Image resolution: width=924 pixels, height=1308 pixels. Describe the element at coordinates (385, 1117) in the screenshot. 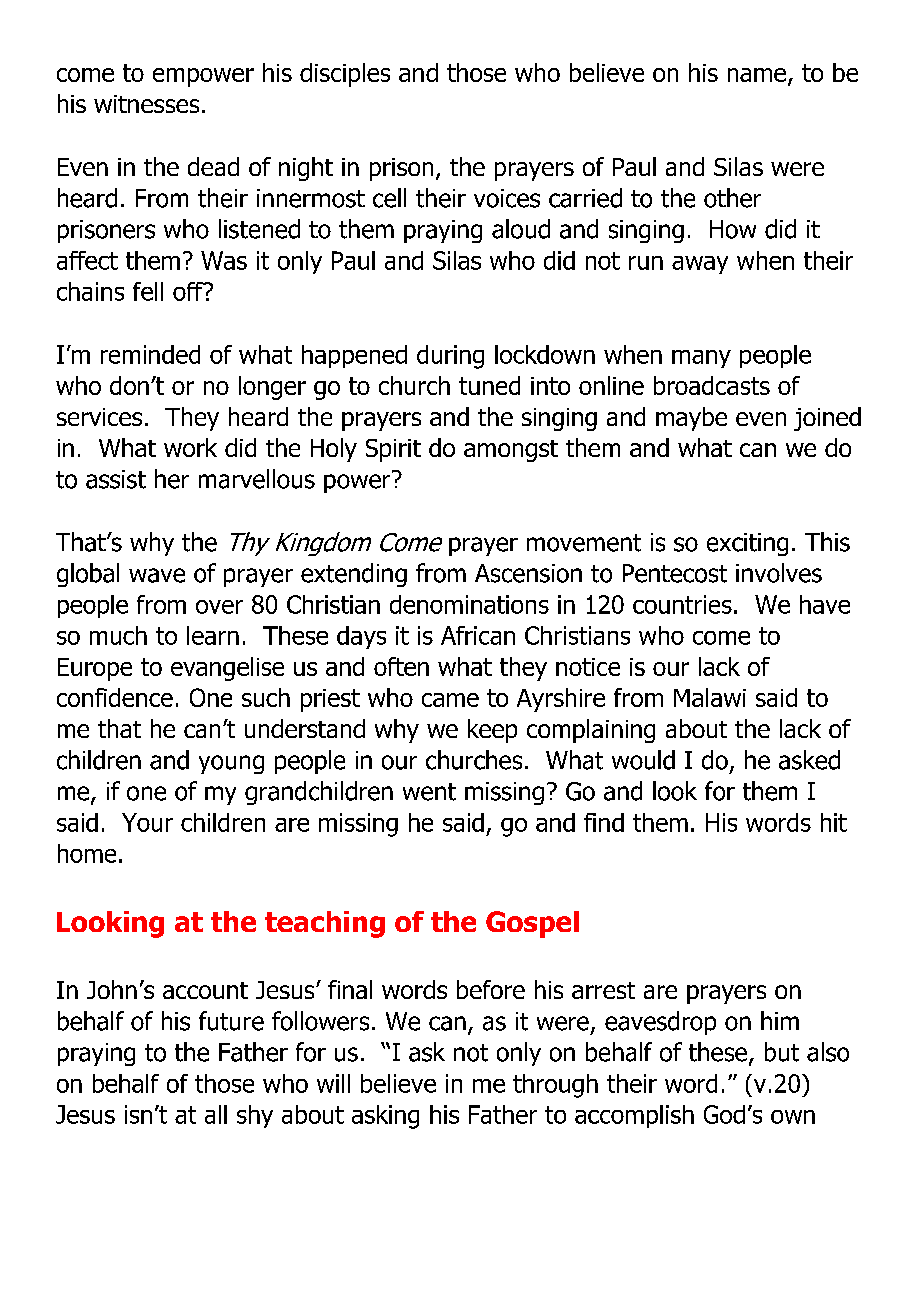

I see `asking` at that location.
